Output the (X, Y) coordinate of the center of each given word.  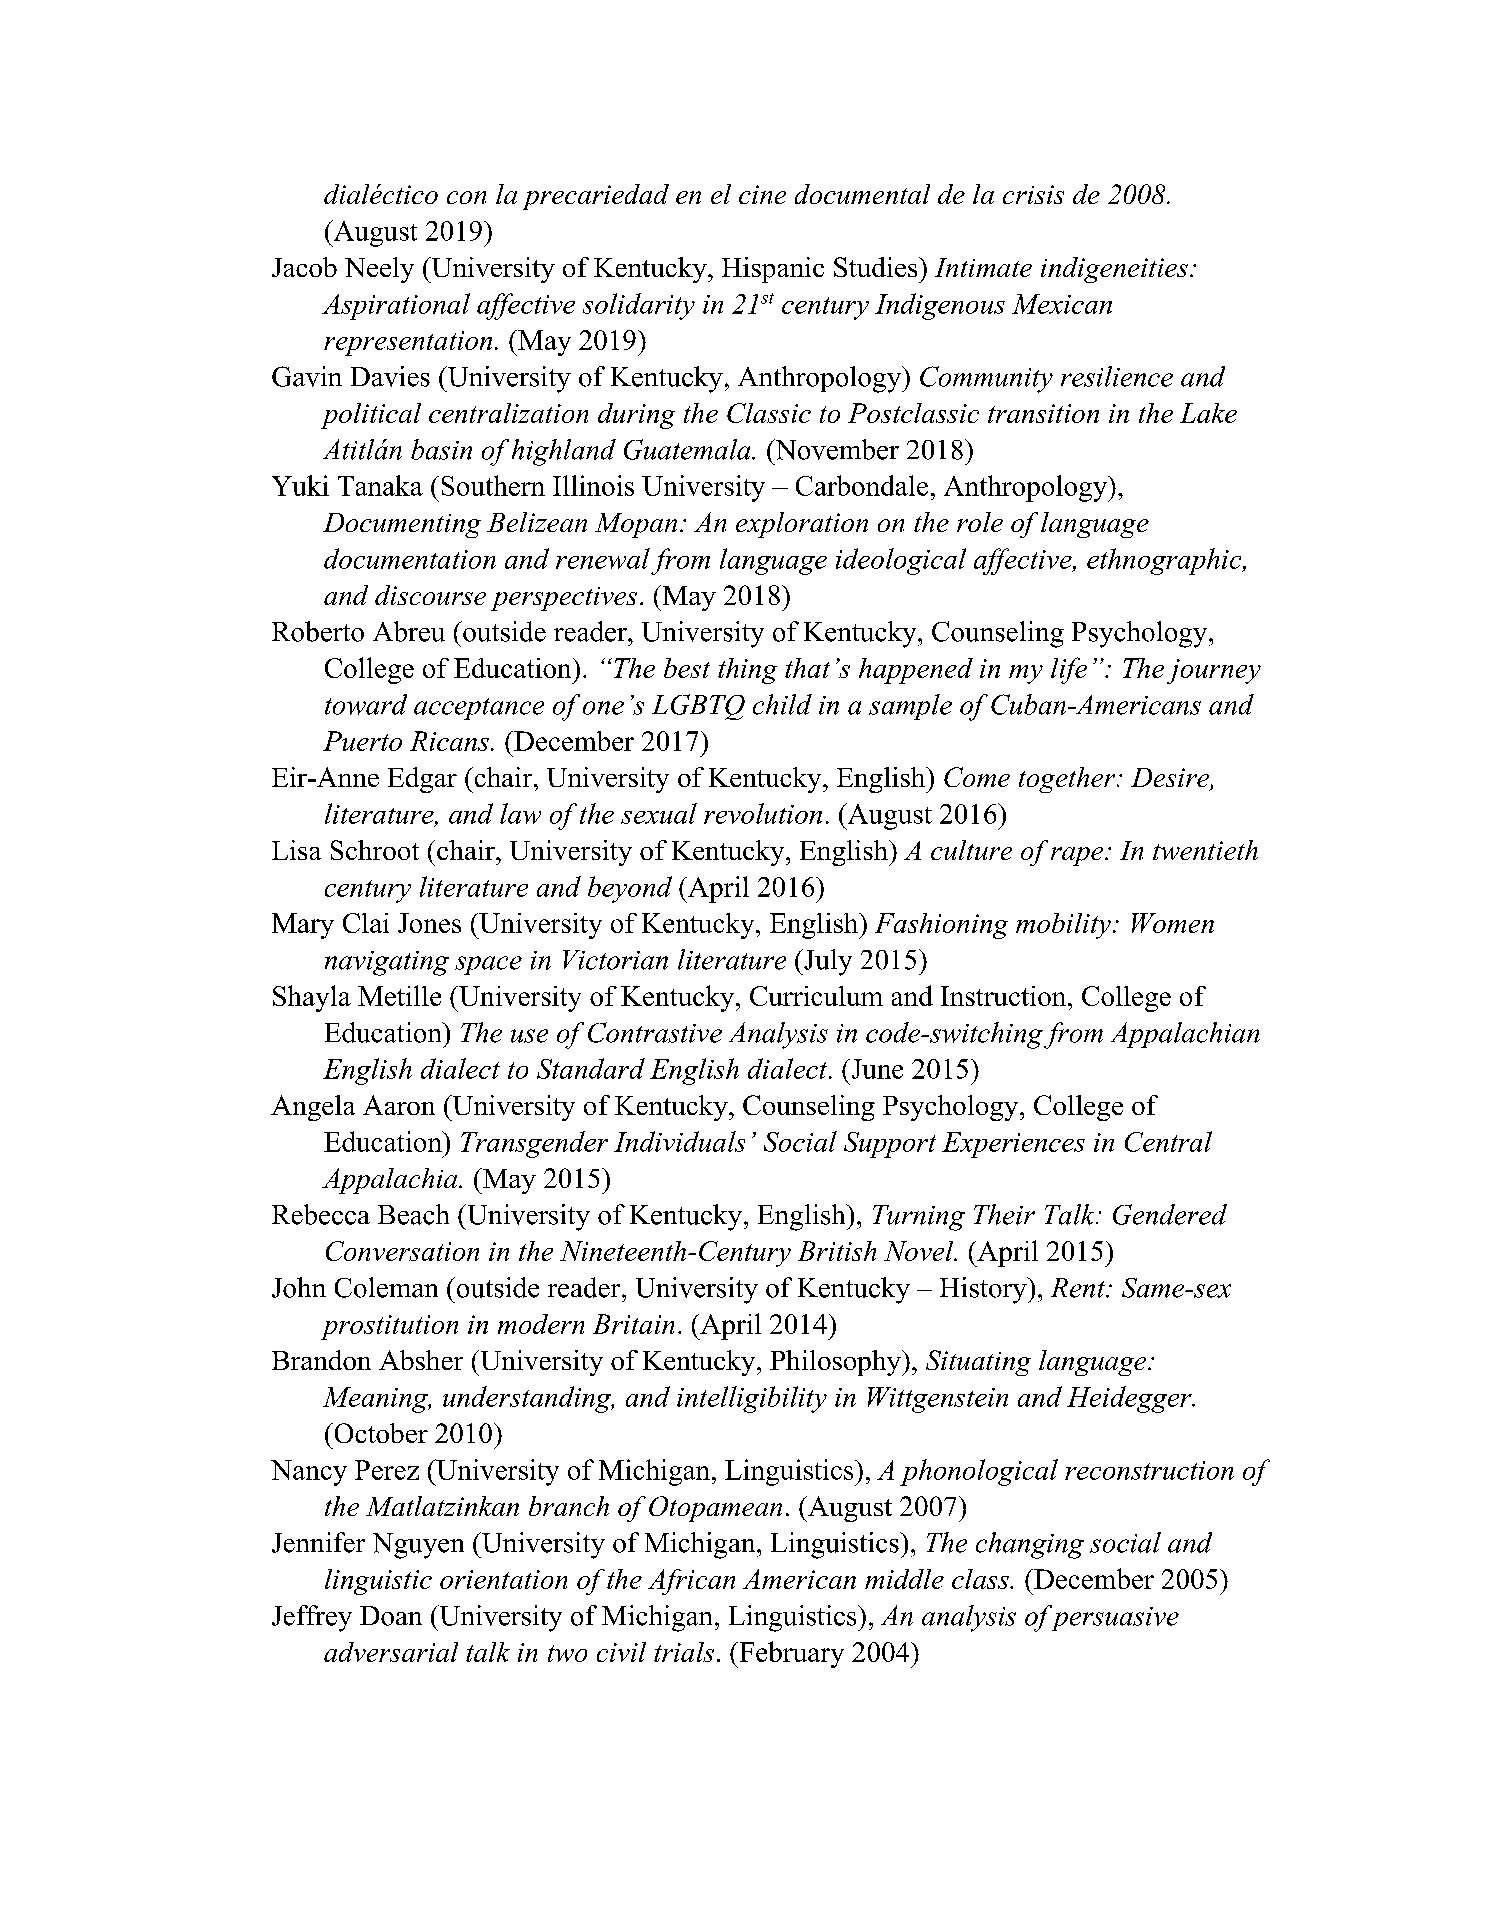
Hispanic (773, 270)
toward (366, 704)
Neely (379, 270)
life (1069, 670)
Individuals (679, 1141)
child (782, 704)
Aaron (399, 1105)
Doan (391, 1616)
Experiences (1013, 1145)
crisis (1033, 194)
